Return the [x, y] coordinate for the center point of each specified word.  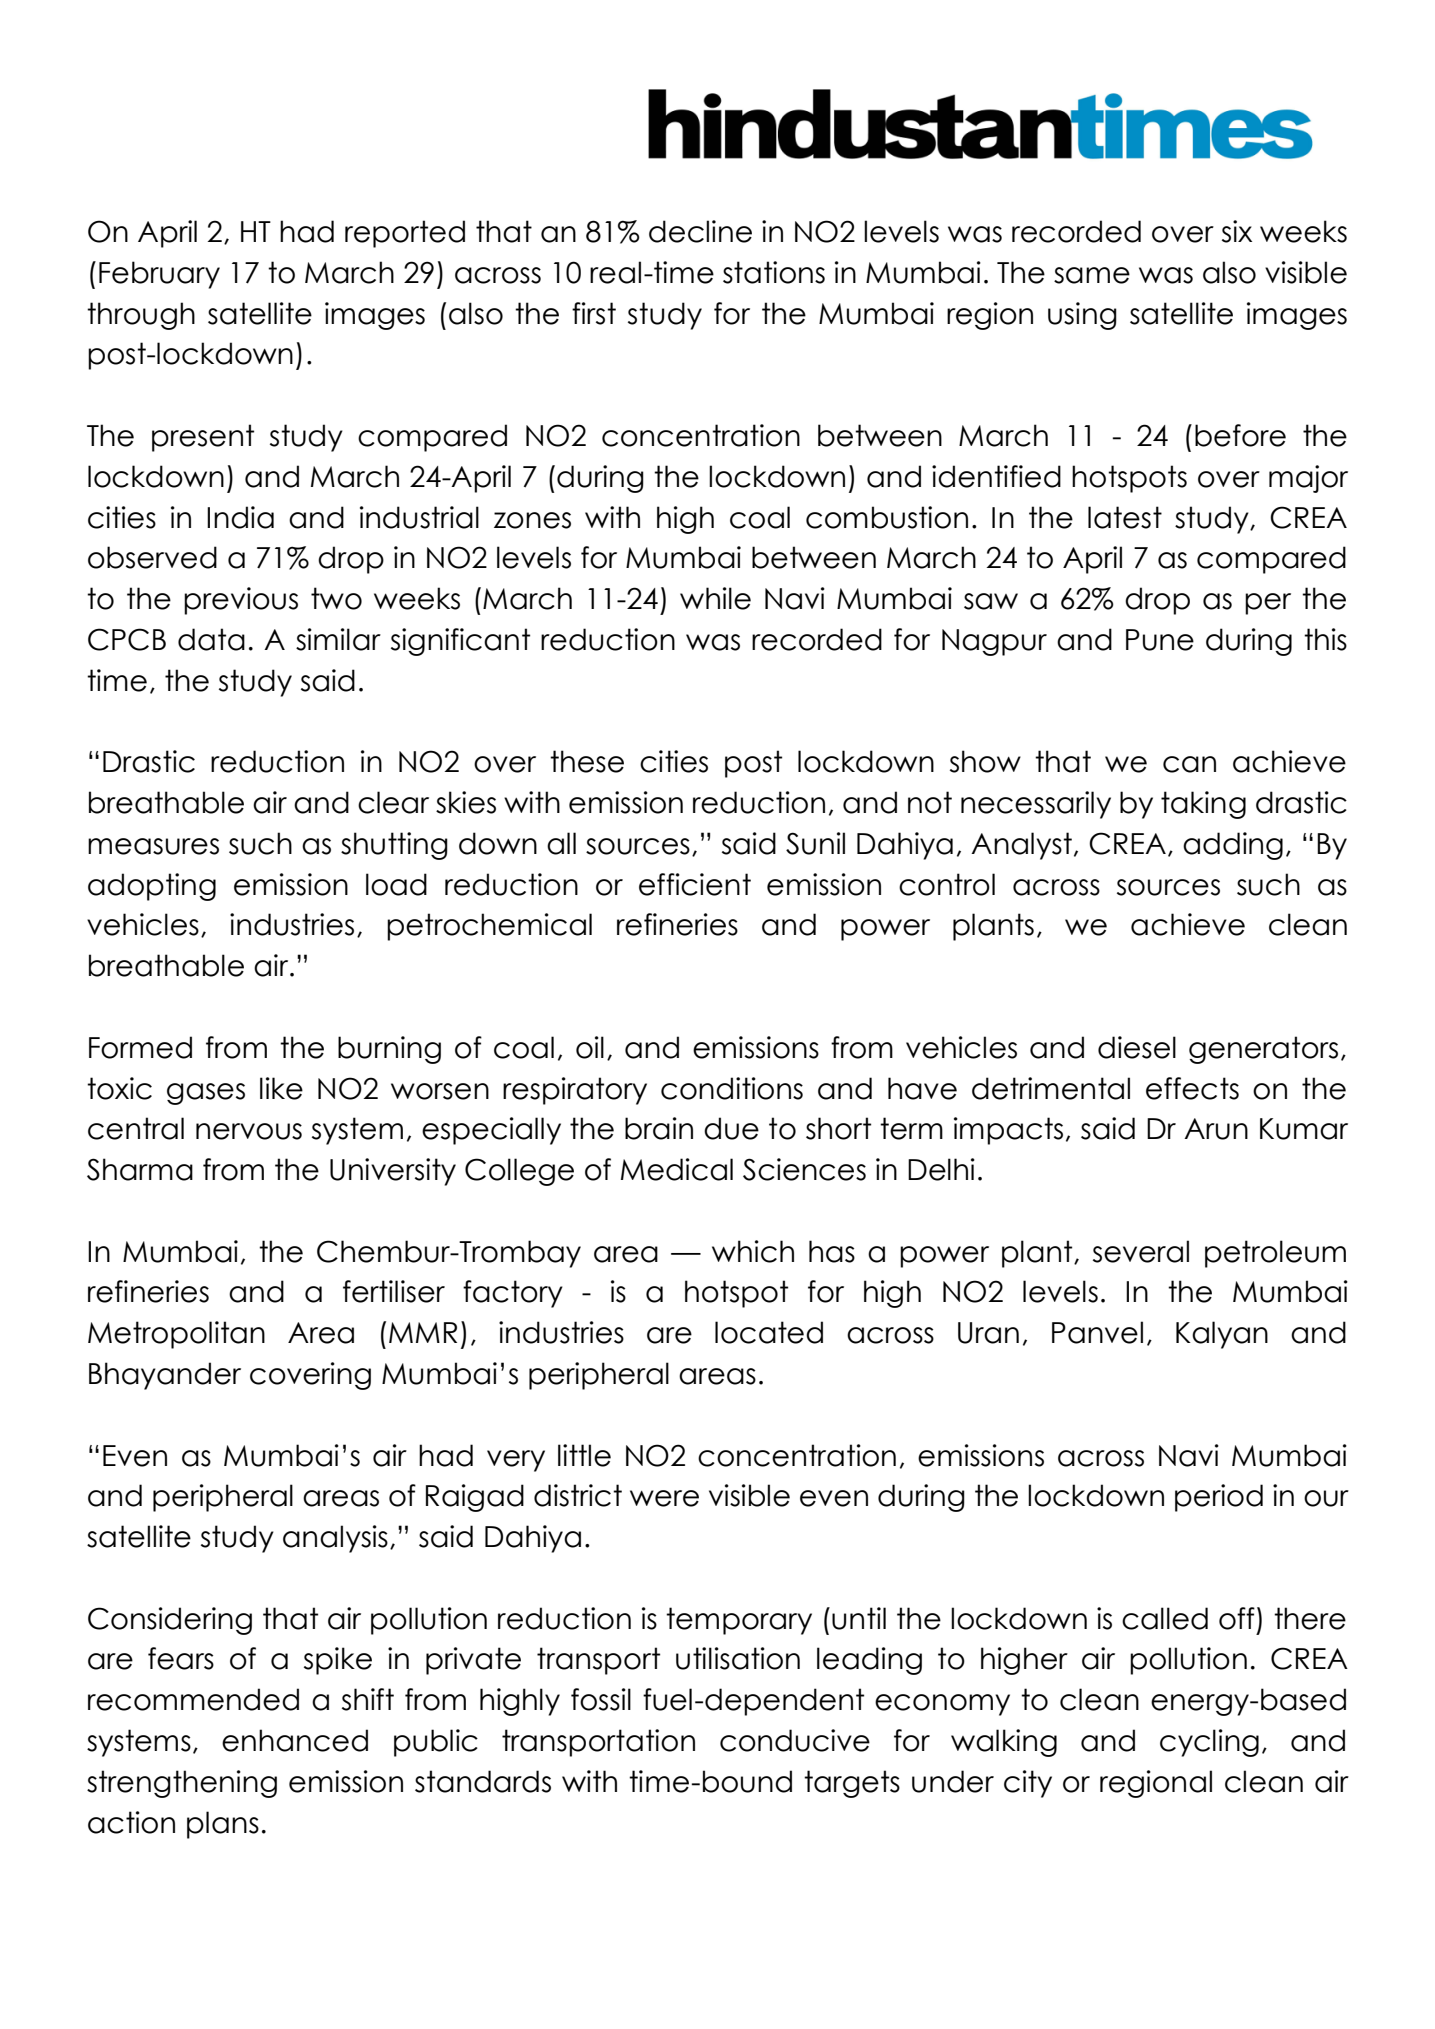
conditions [732, 1088]
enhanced [295, 1740]
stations [774, 272]
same [1092, 275]
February [159, 275]
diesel [1137, 1047]
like [281, 1088]
